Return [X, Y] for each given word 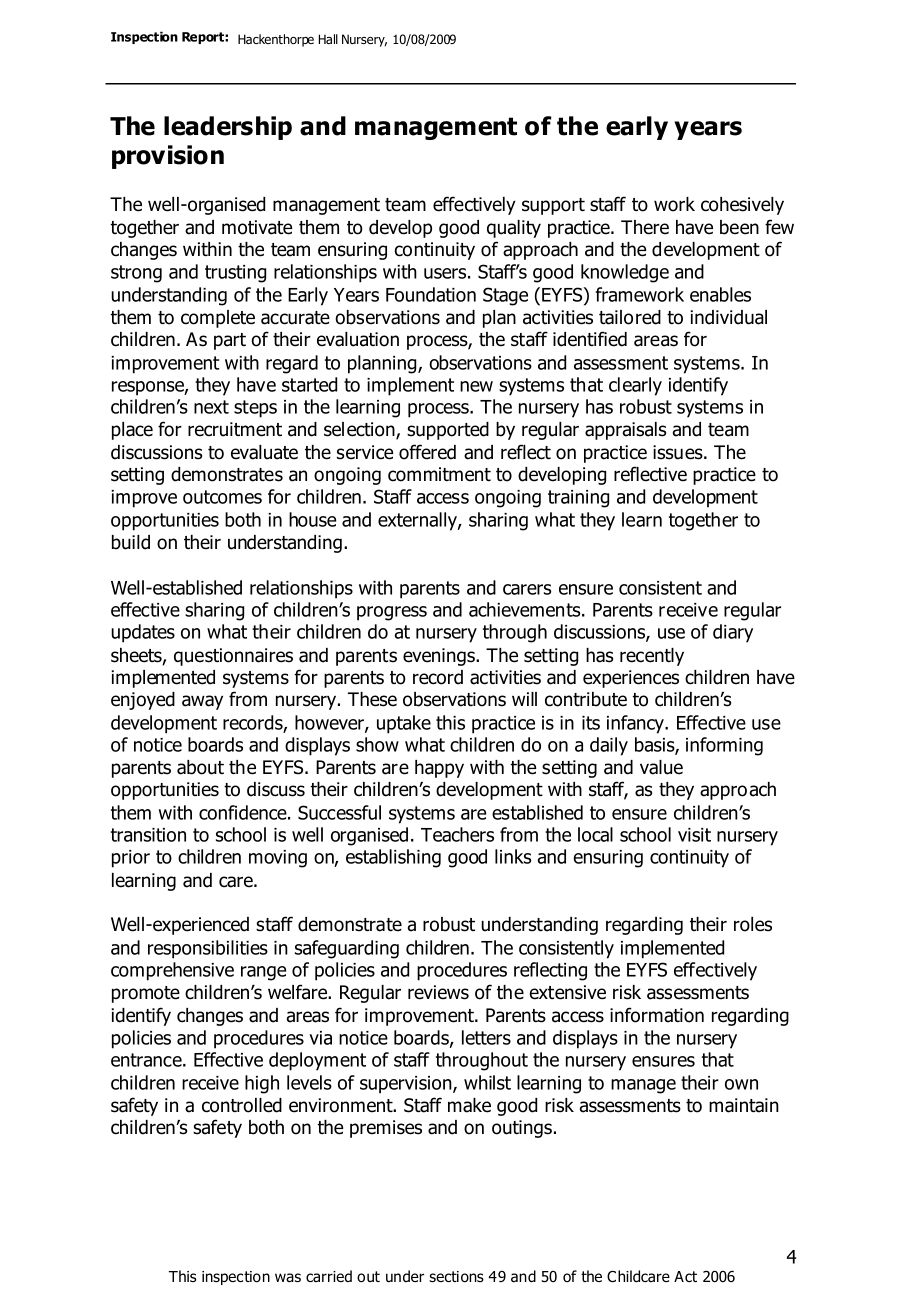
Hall [328, 39]
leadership [228, 128]
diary [733, 633]
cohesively [742, 206]
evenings [440, 657]
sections [456, 1277]
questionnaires [233, 657]
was [288, 1278]
